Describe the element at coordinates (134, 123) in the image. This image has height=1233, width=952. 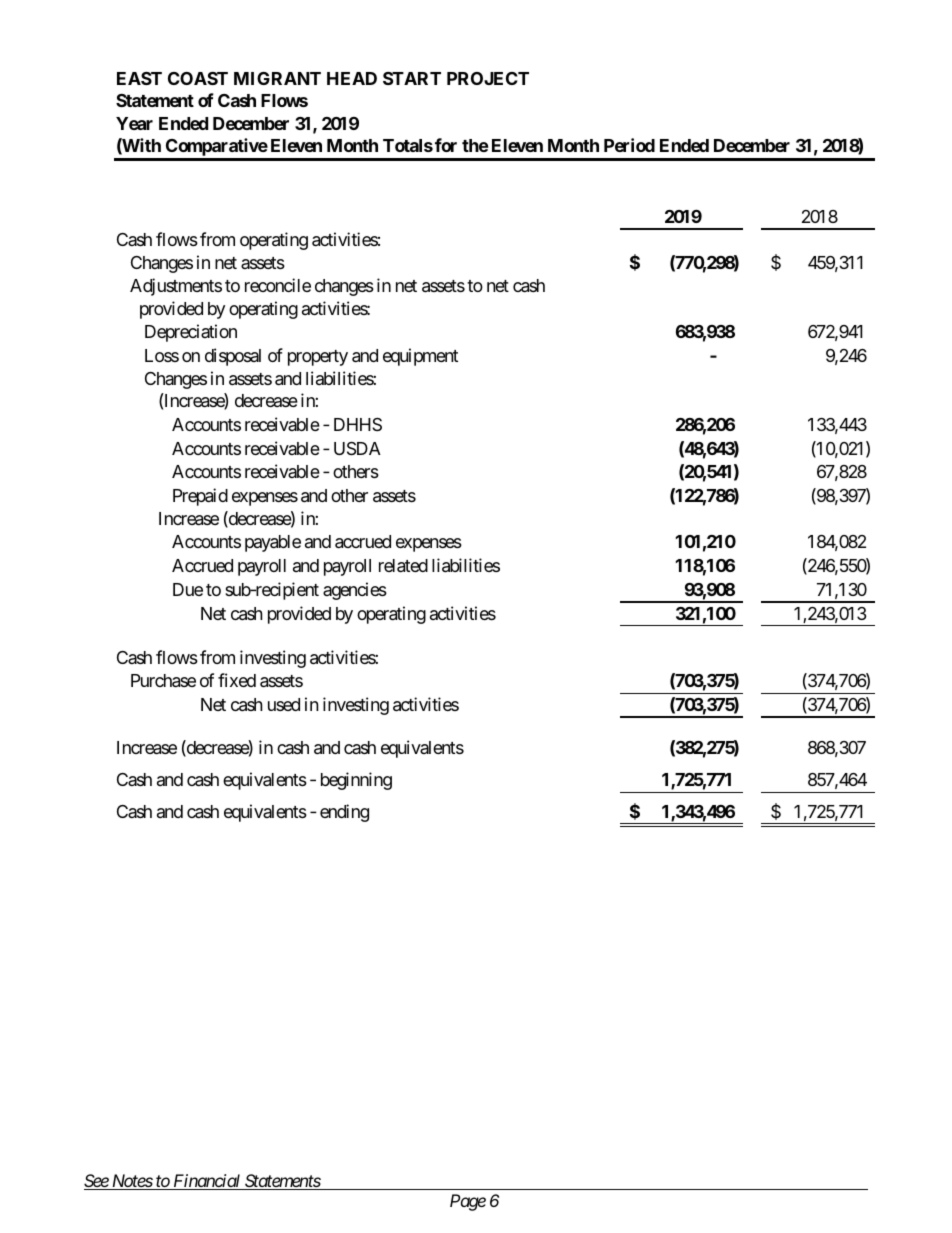
I see `Year` at that location.
